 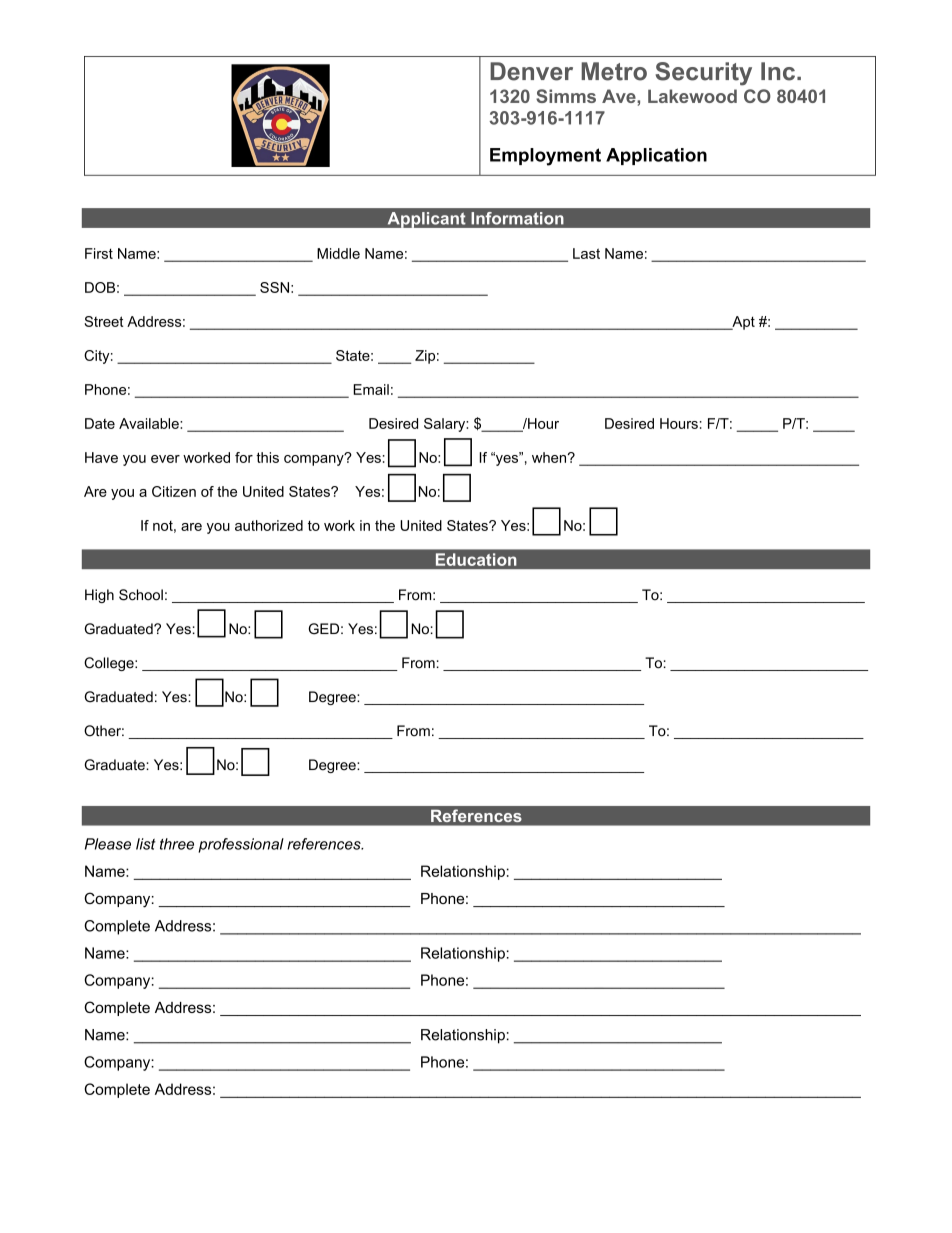 What do you see at coordinates (99, 253) in the screenshot?
I see `First` at bounding box center [99, 253].
